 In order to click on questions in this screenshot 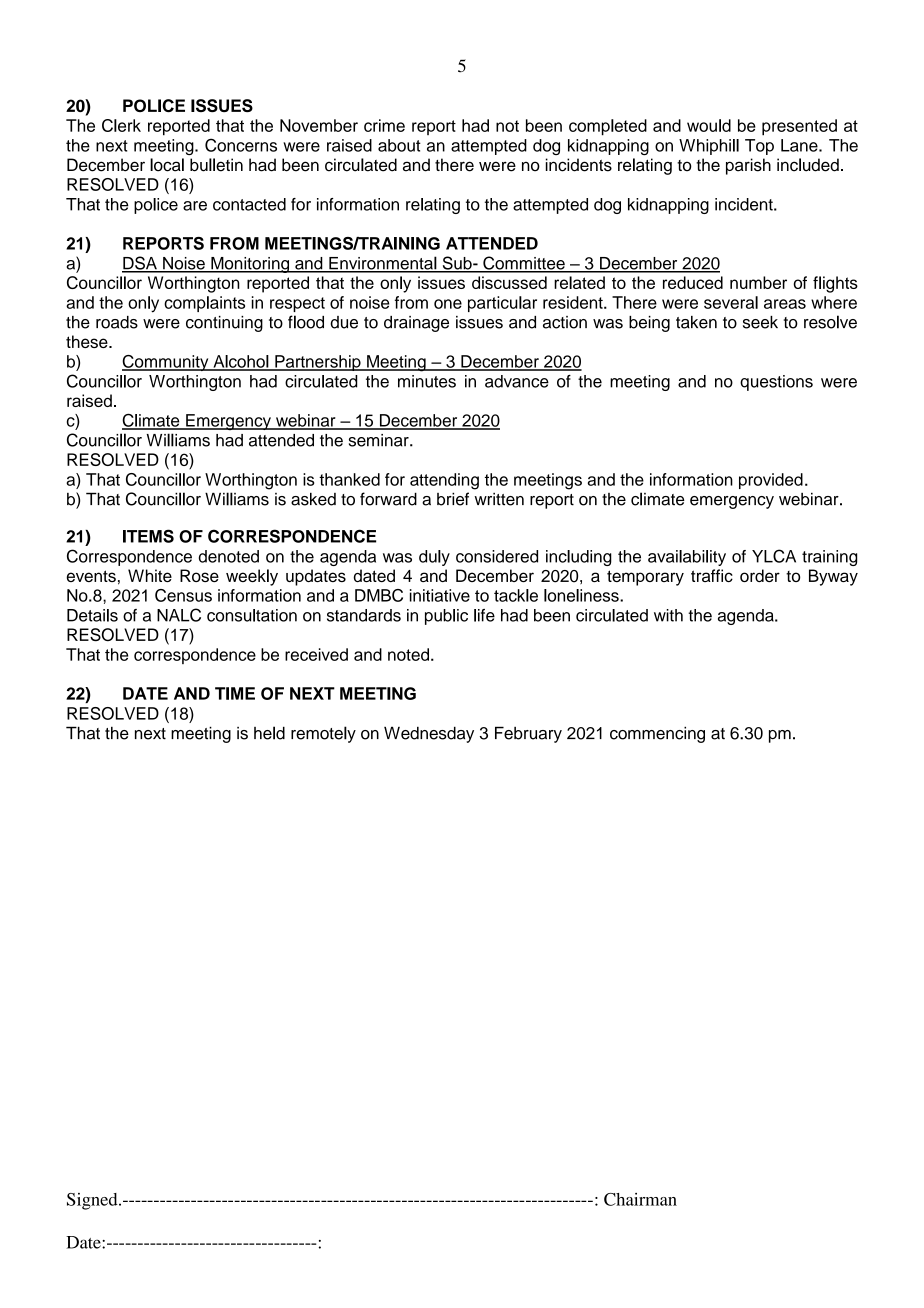, I will do `click(776, 383)`.
